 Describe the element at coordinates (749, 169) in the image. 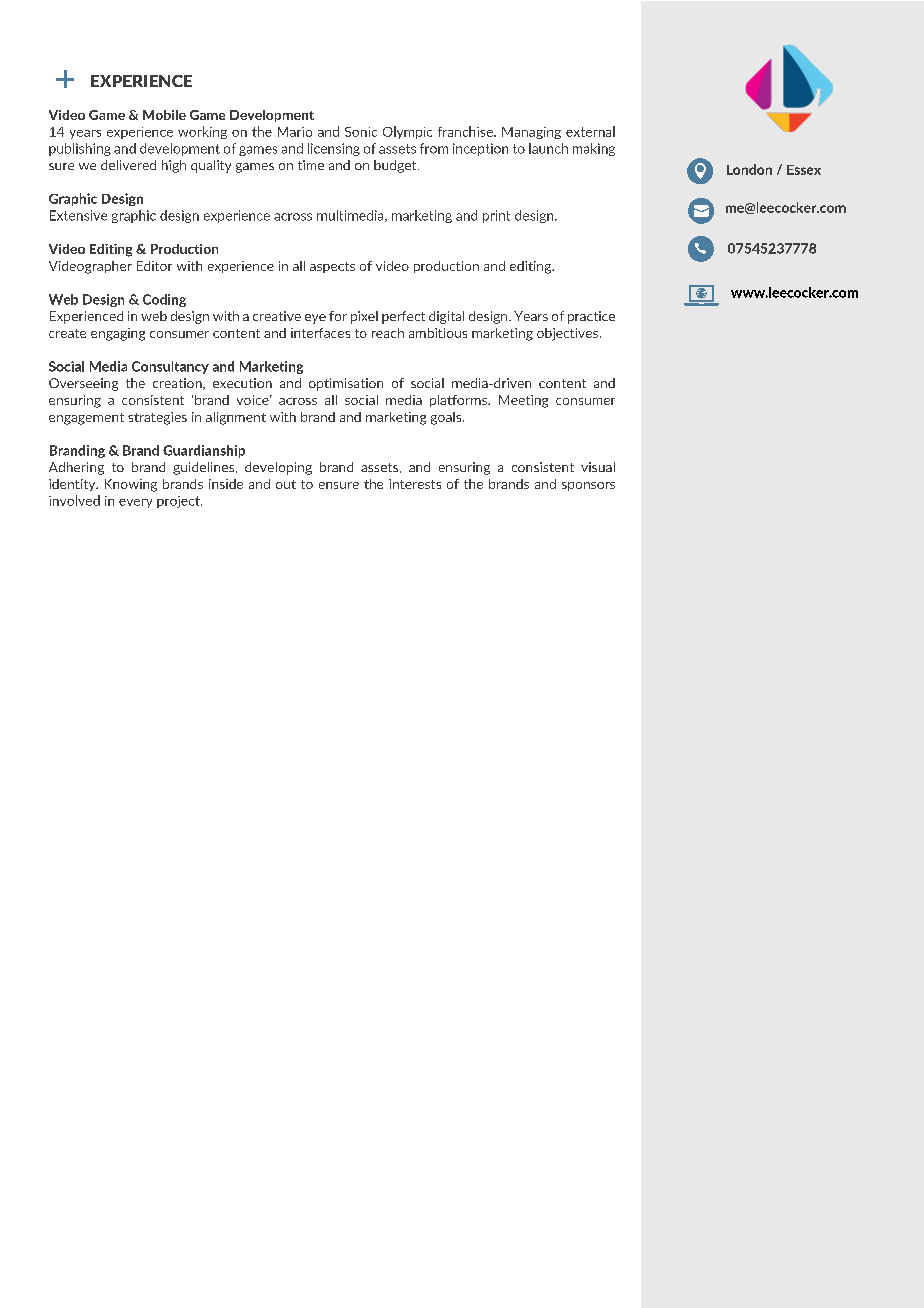

I see `London` at that location.
